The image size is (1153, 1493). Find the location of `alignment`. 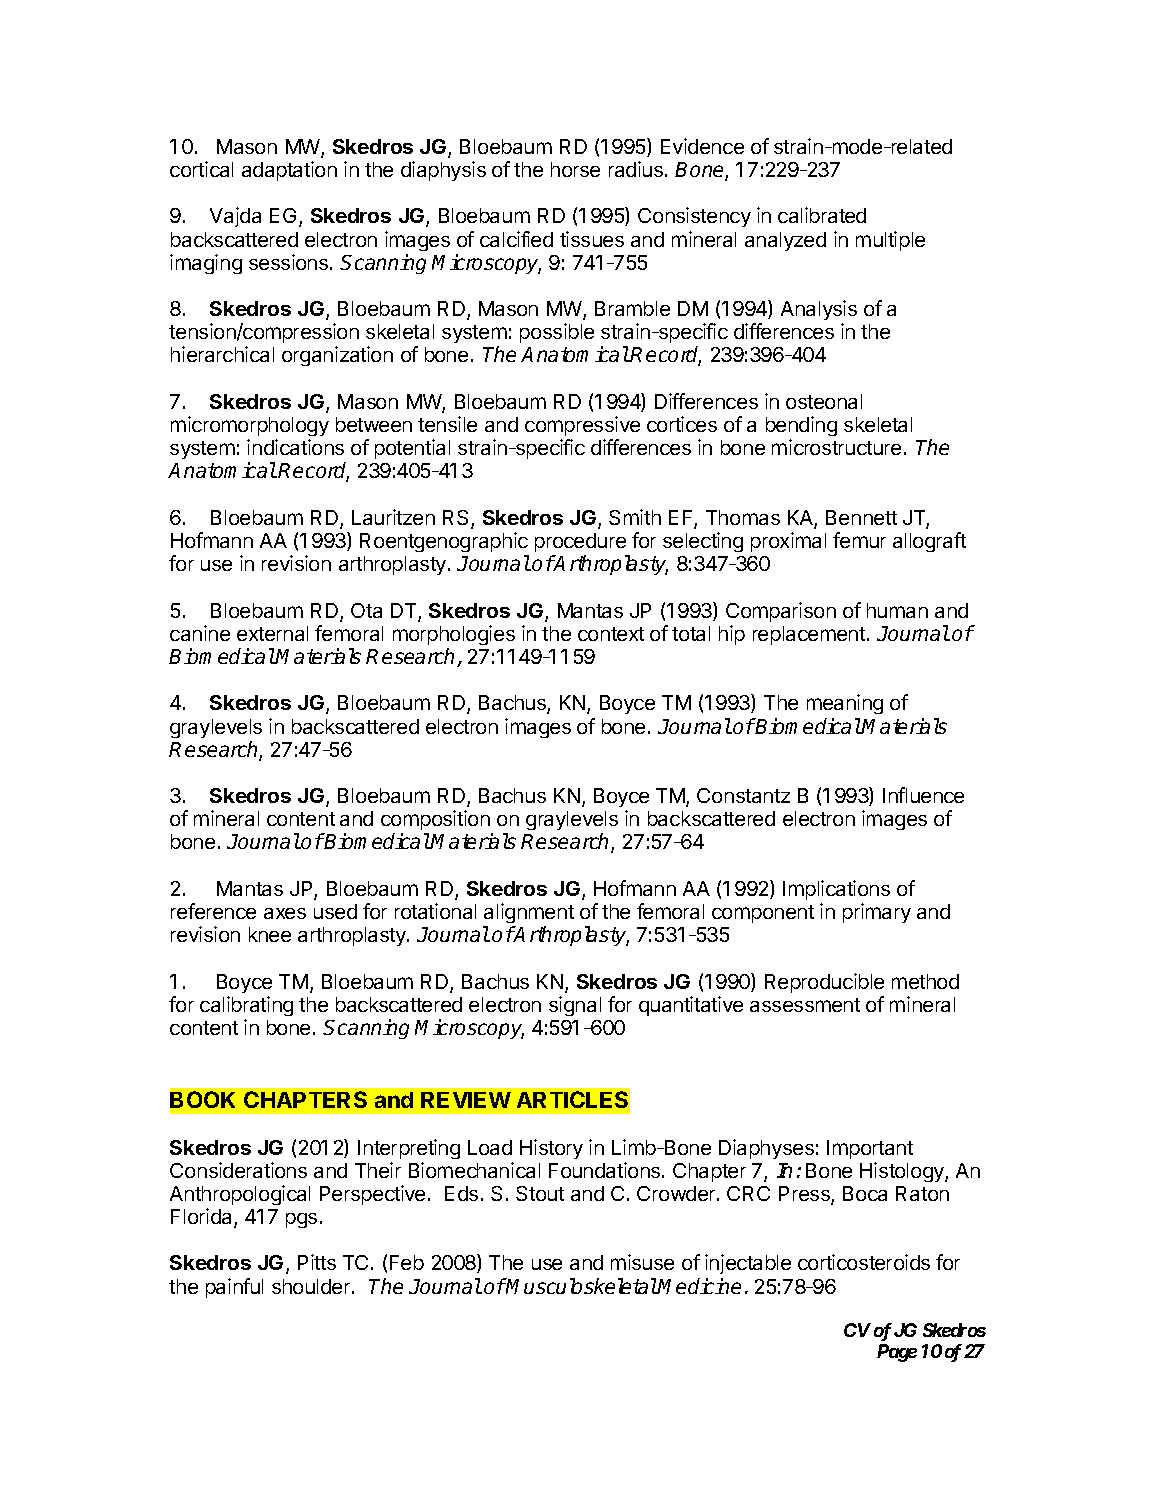

alignment is located at coordinates (529, 913).
